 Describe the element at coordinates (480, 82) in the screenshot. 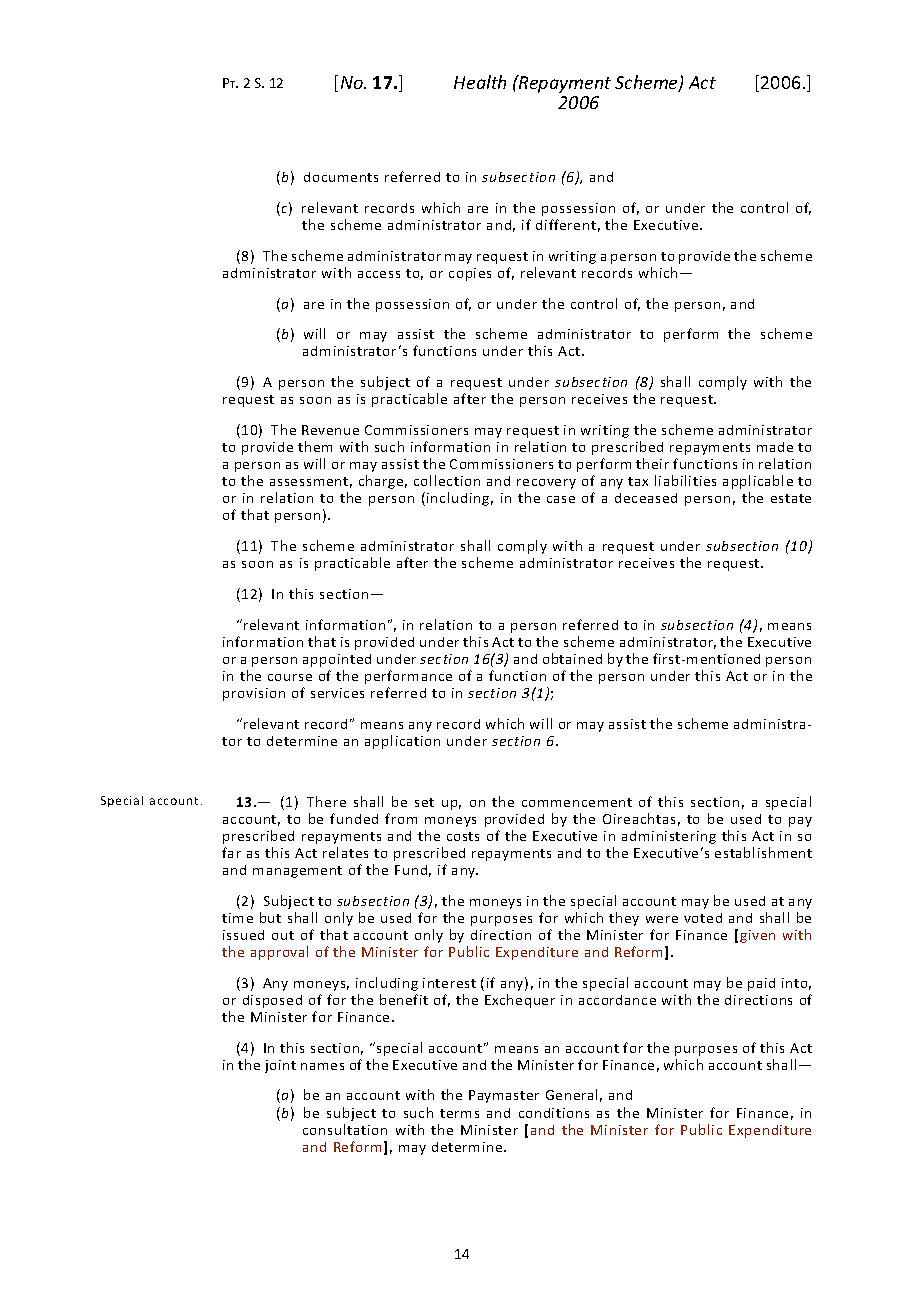

I see `Health` at that location.
